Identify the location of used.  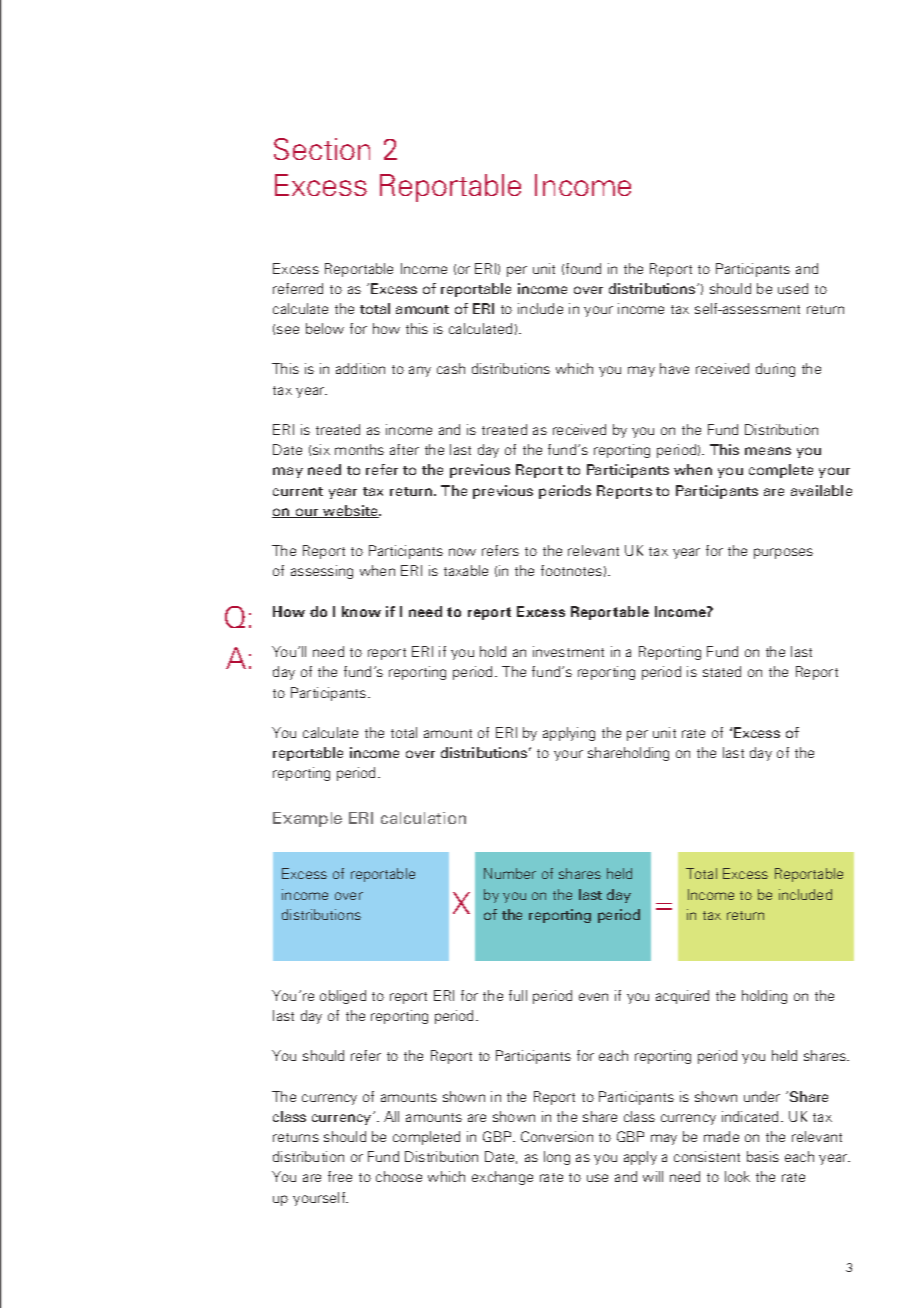
(793, 288).
